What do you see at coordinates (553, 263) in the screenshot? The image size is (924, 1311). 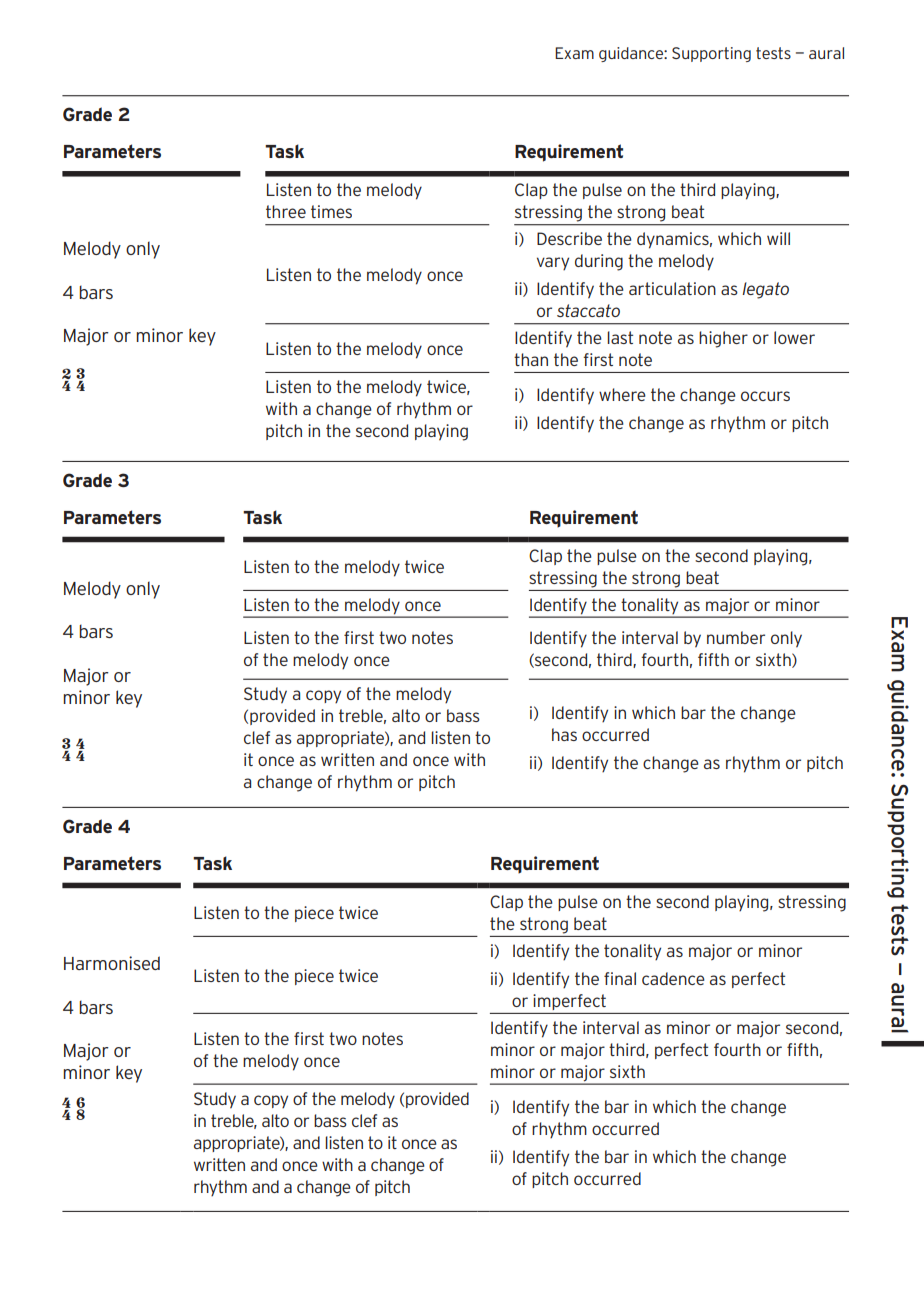 I see `vary` at bounding box center [553, 263].
